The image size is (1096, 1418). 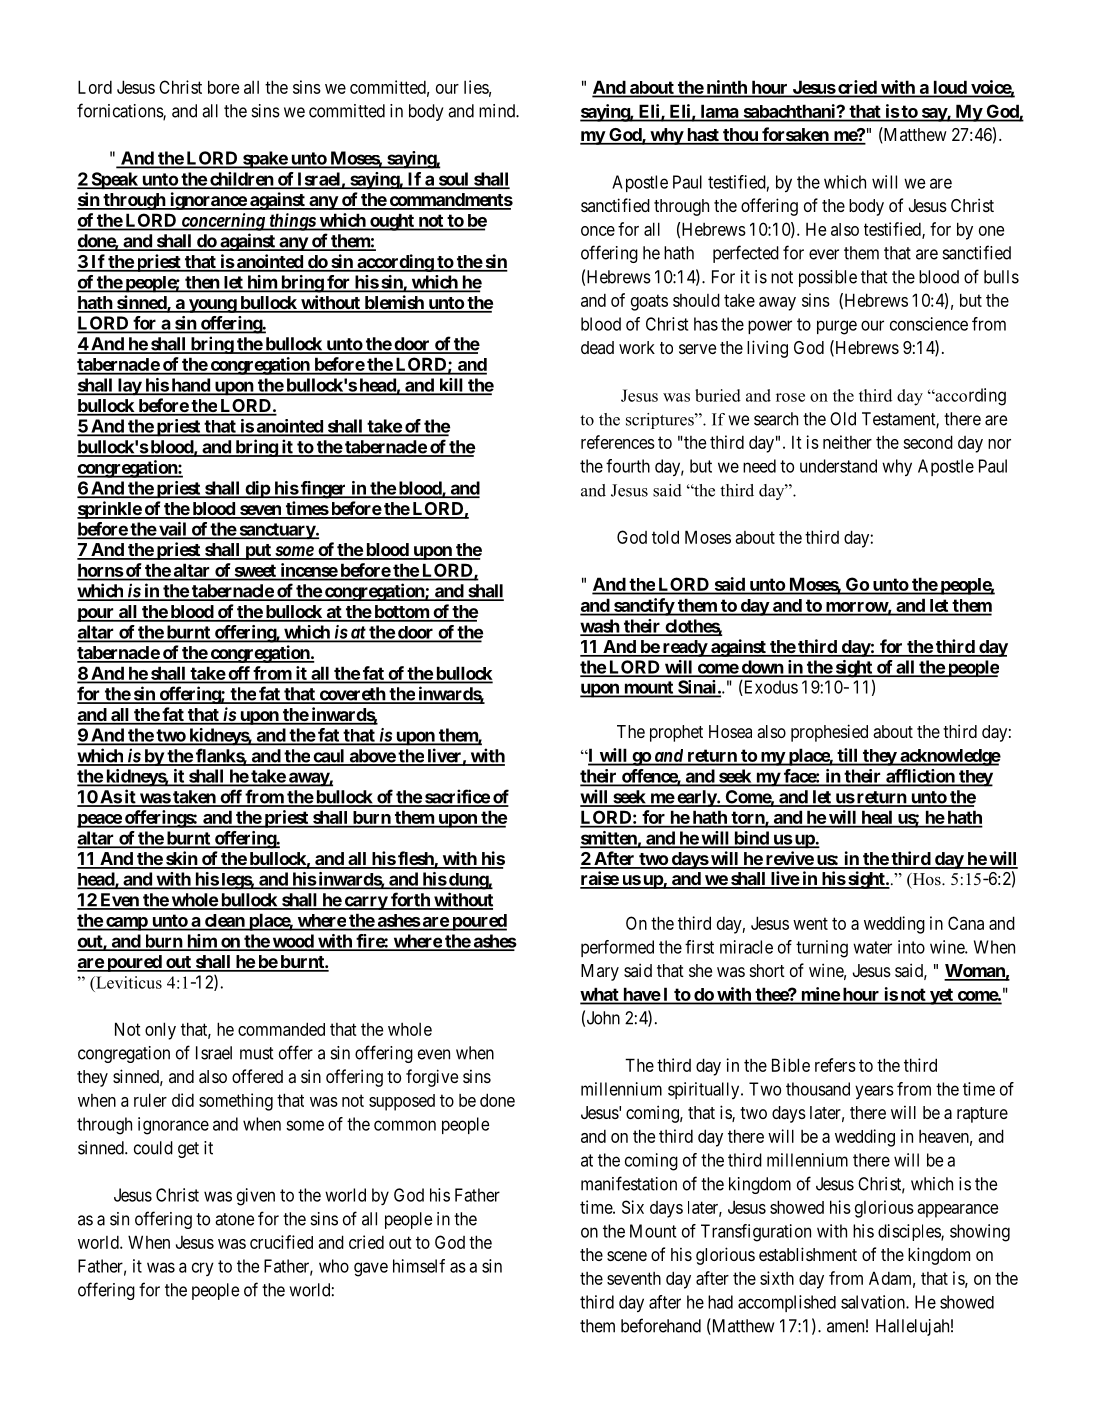 What do you see at coordinates (950, 88) in the screenshot?
I see `loud` at bounding box center [950, 88].
